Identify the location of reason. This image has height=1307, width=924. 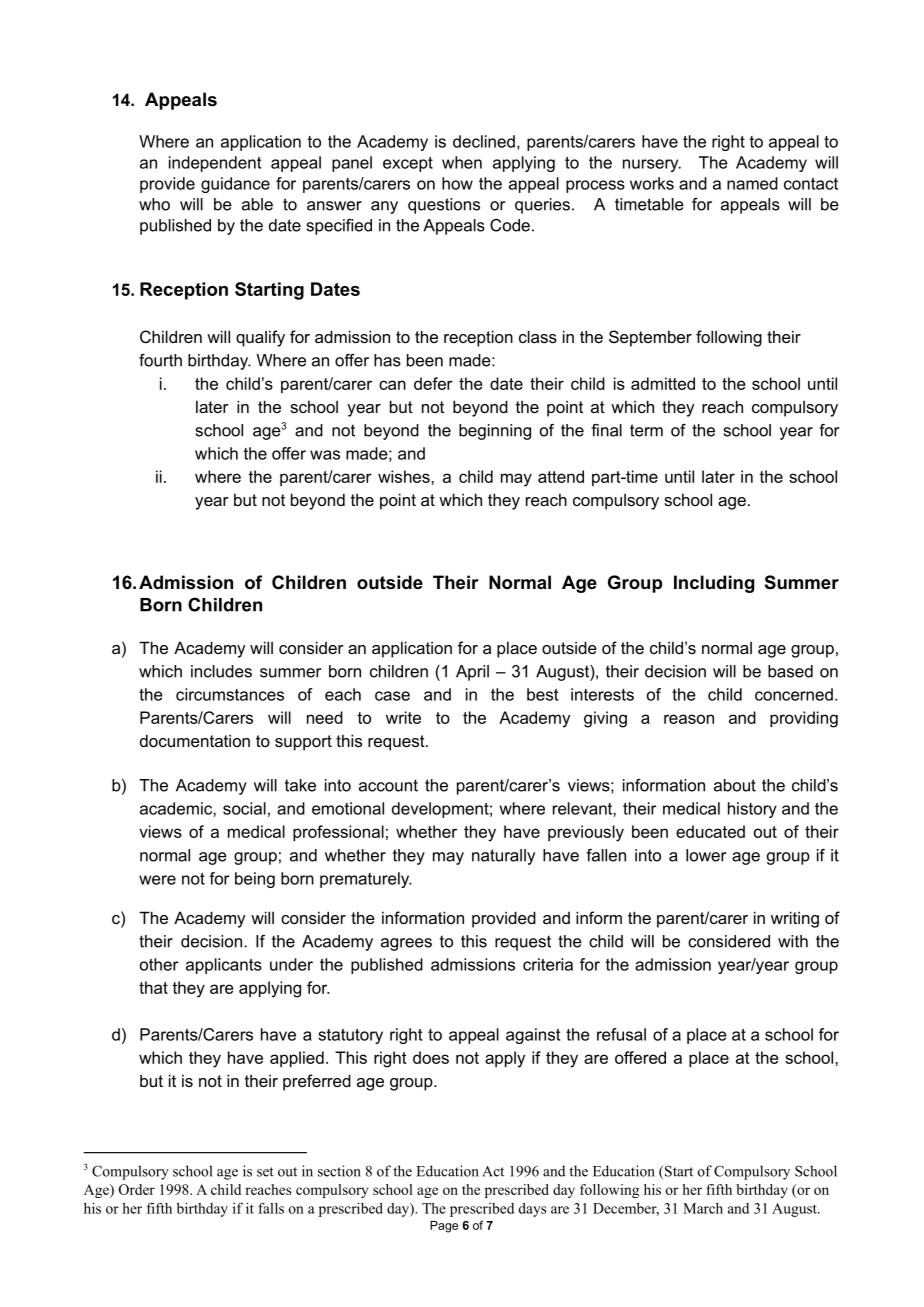
(689, 719).
